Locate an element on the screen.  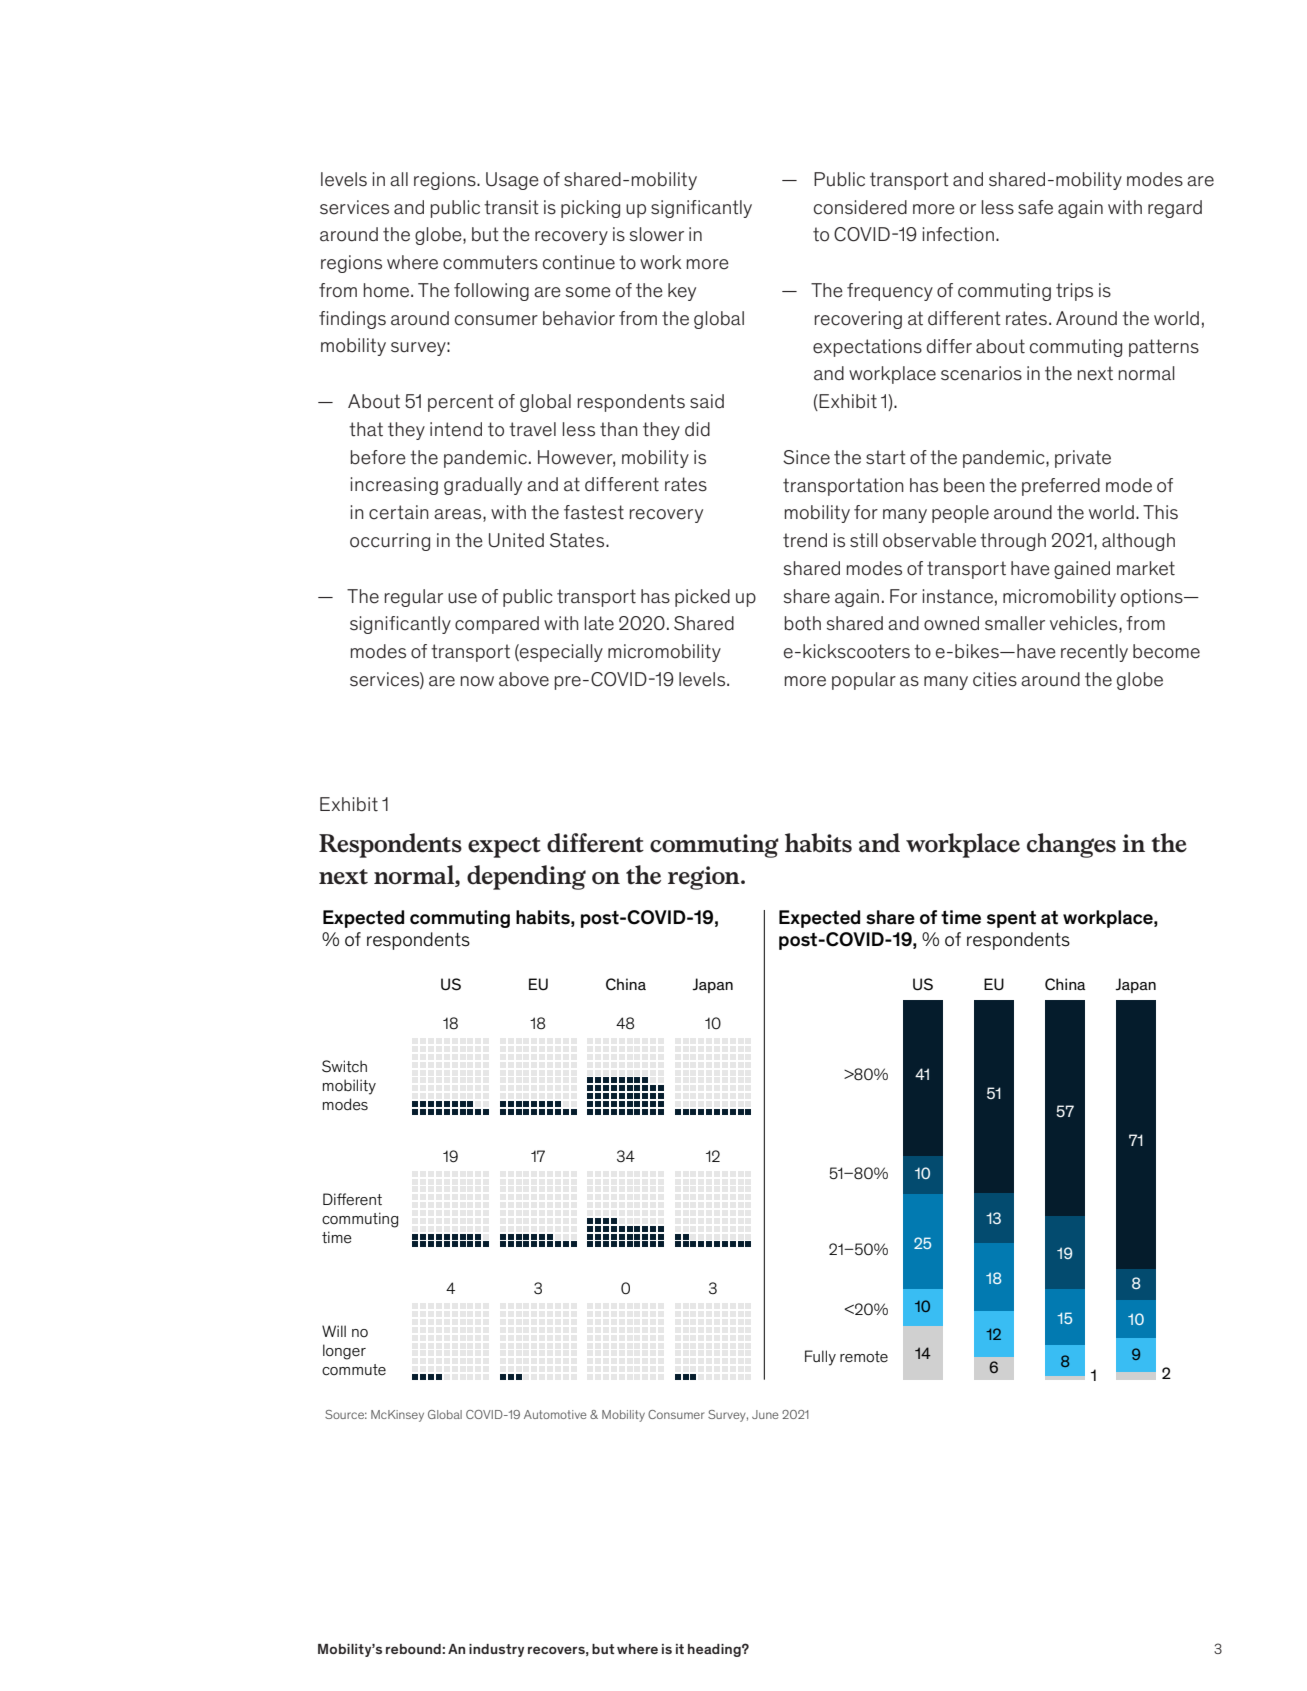
Switch is located at coordinates (344, 1066).
